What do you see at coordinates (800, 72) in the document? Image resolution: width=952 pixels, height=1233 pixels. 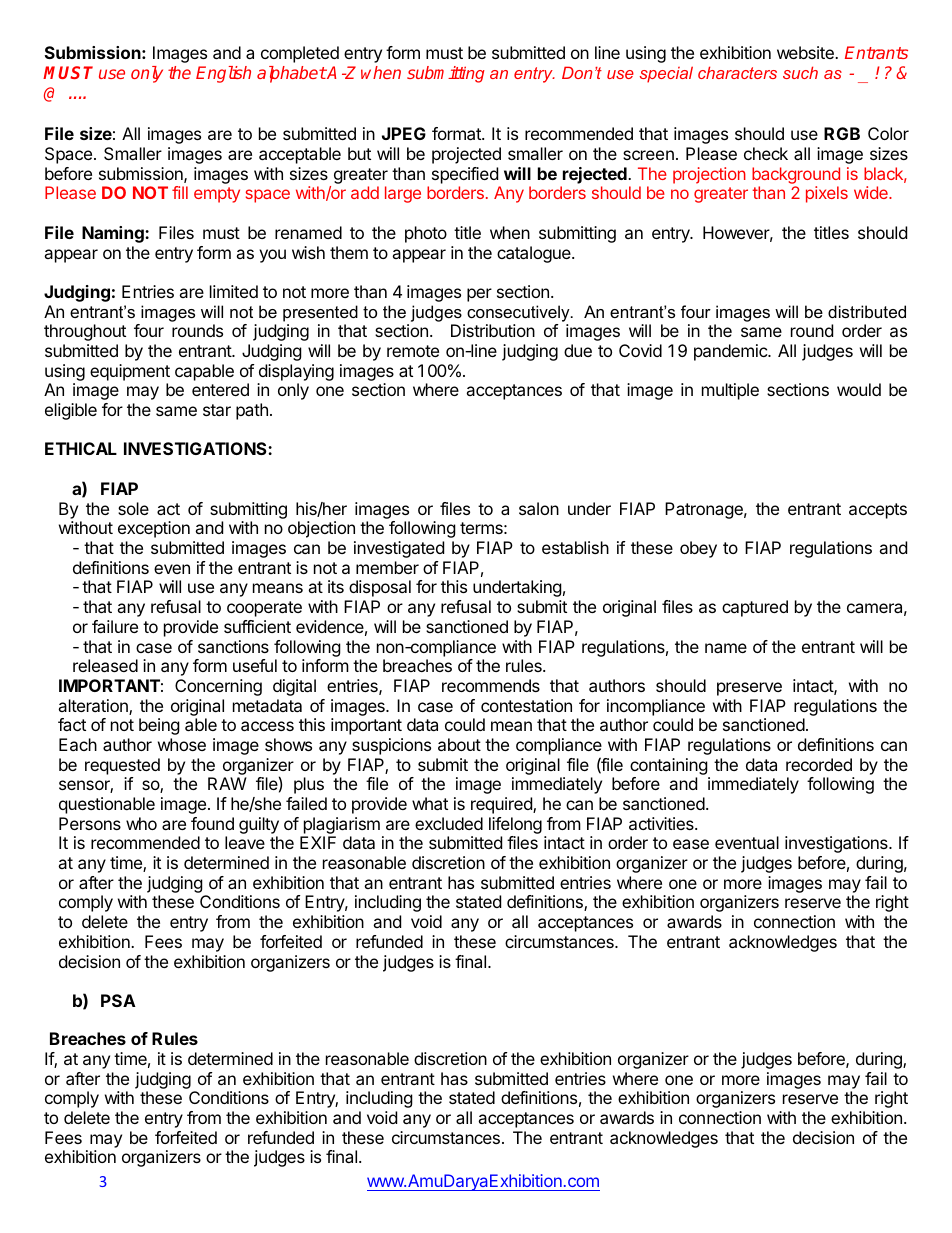 I see `such` at bounding box center [800, 72].
